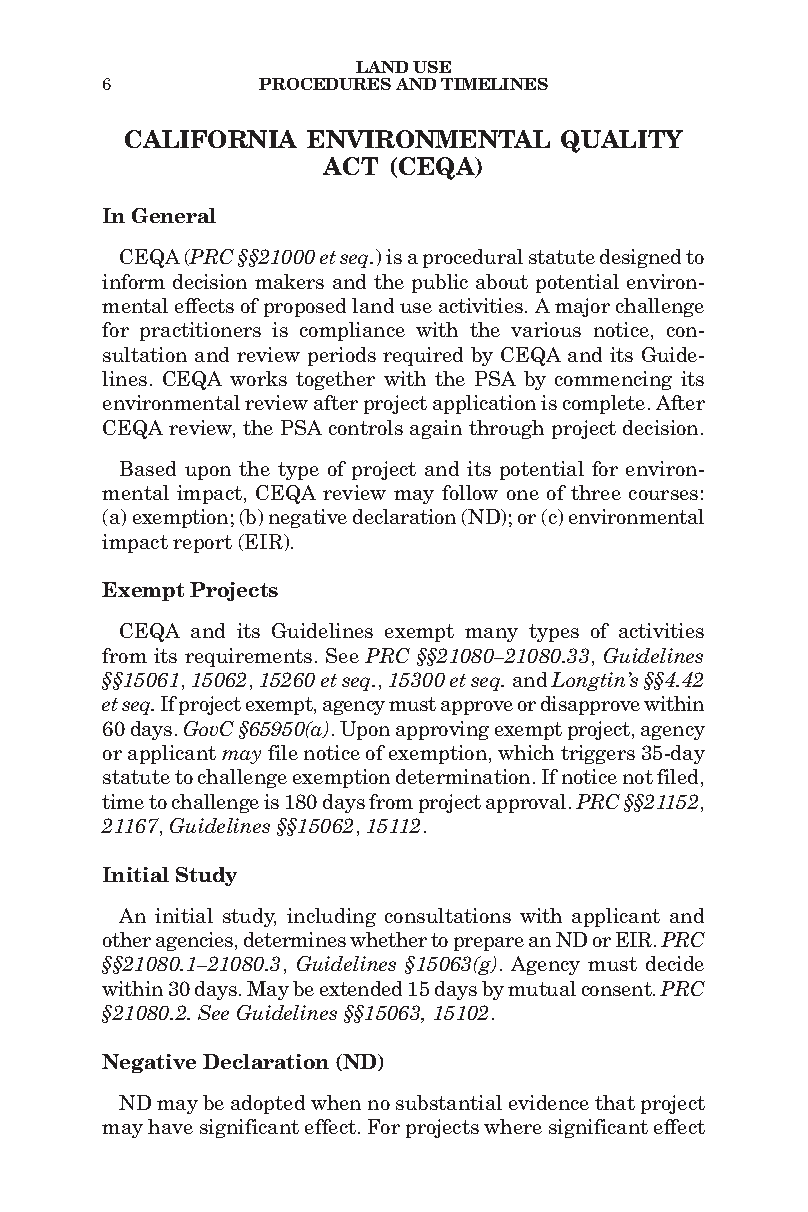 This image has width=808, height=1212. I want to click on three, so click(596, 492).
